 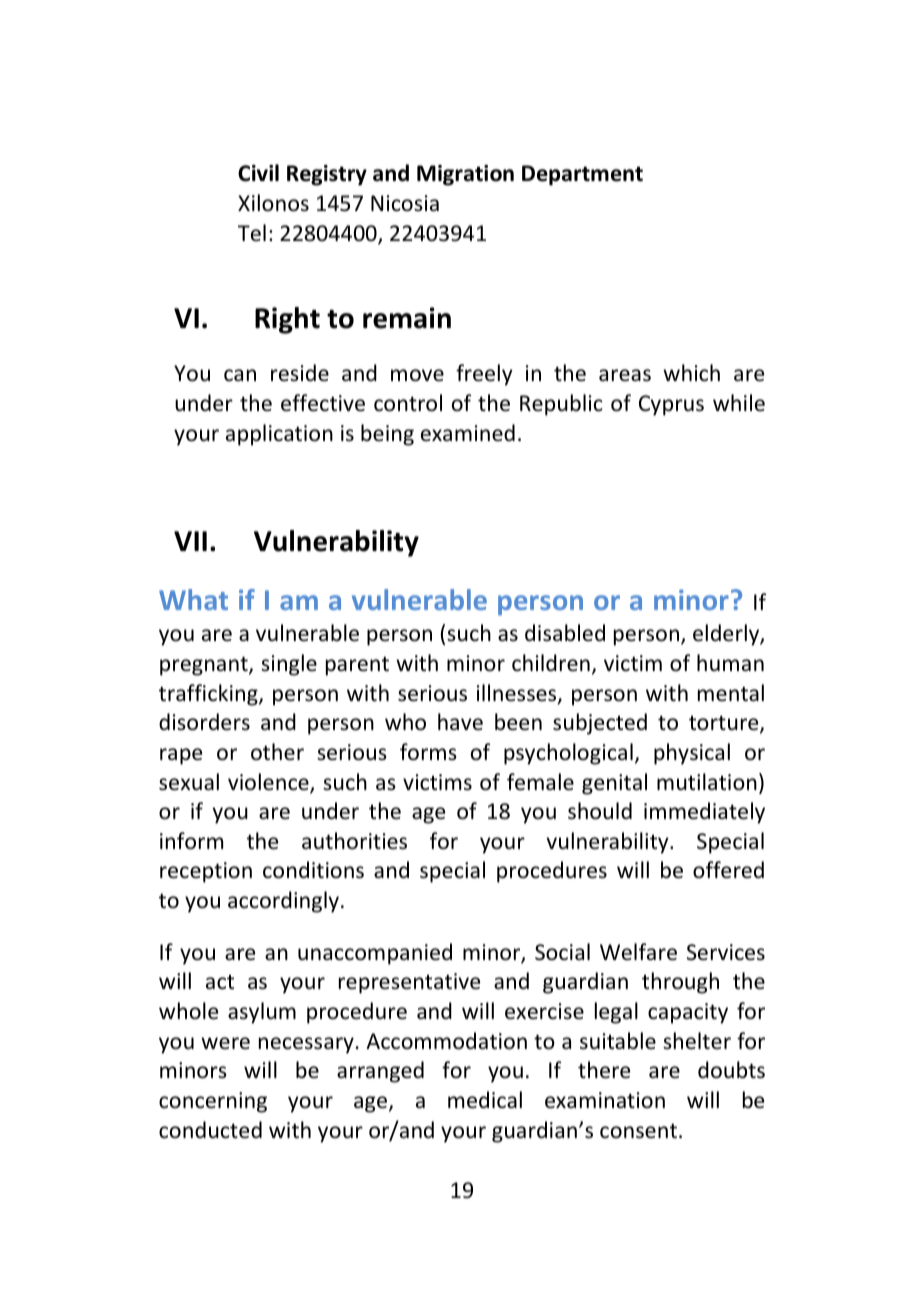 I want to click on examined, so click(x=468, y=433).
